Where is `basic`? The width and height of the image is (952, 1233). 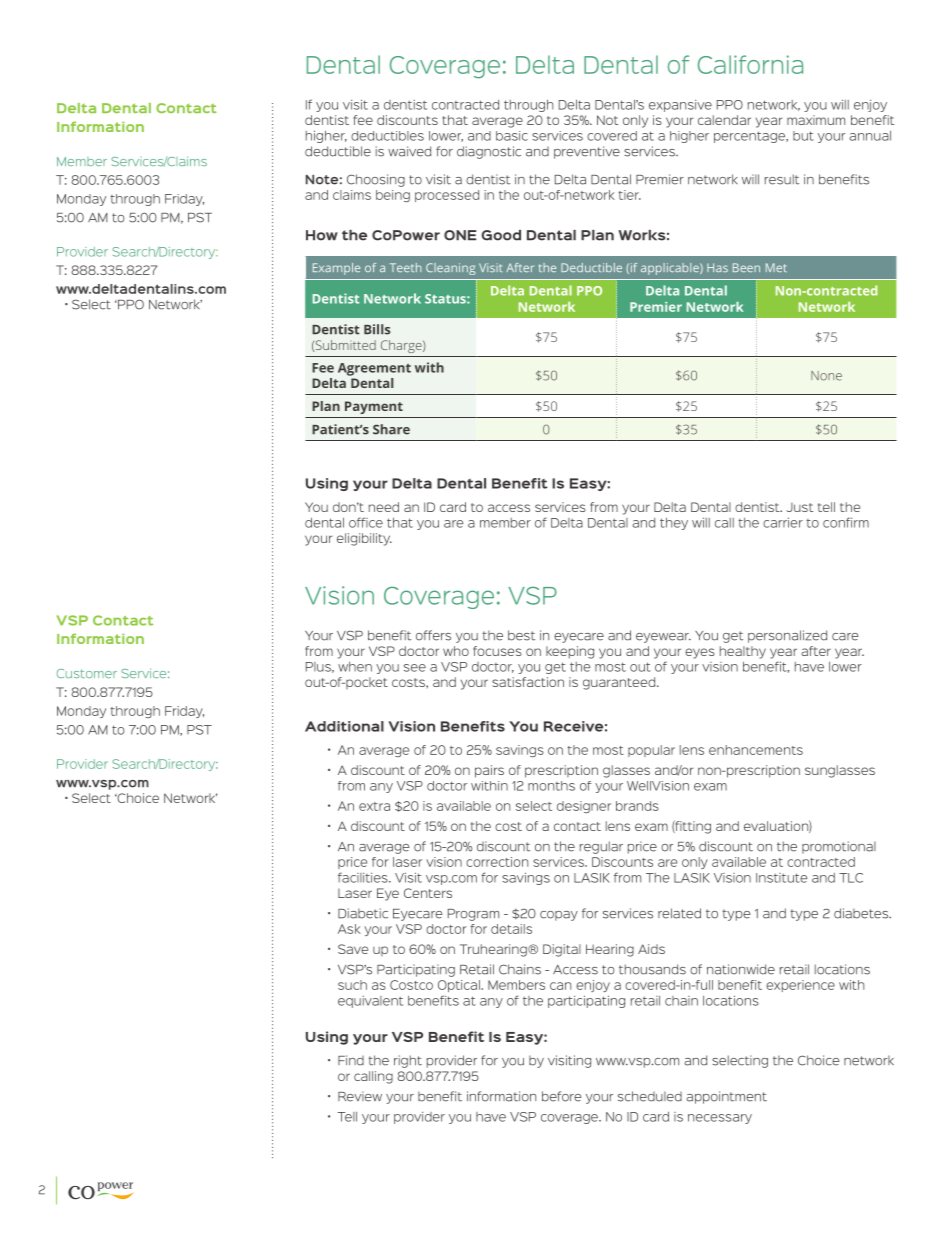
basic is located at coordinates (512, 136).
